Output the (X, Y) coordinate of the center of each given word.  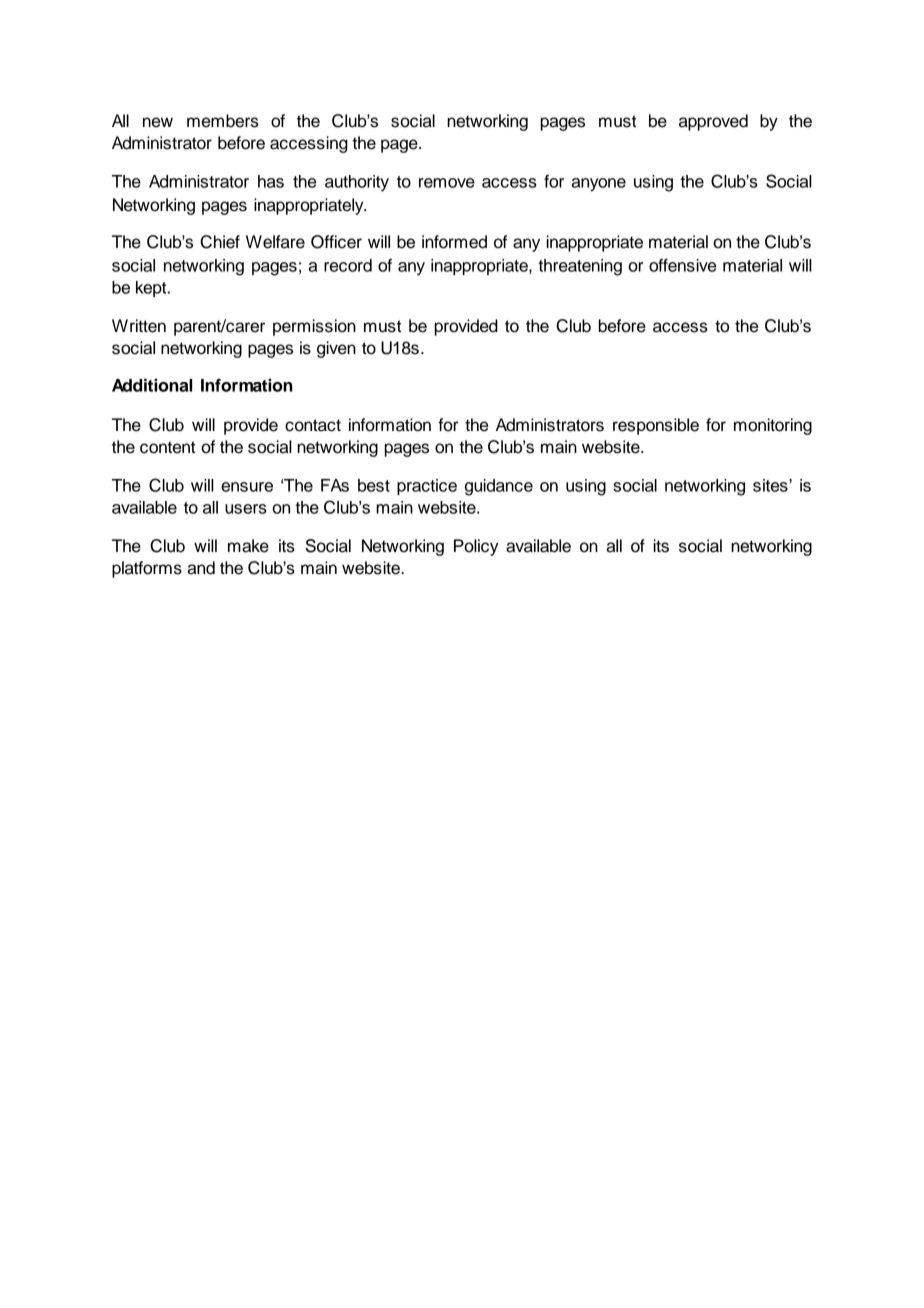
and (201, 568)
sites (771, 485)
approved (713, 122)
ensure (247, 487)
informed (454, 242)
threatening (580, 267)
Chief (220, 242)
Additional (152, 385)
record (348, 265)
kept (152, 289)
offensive (682, 265)
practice (427, 487)
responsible (656, 426)
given (336, 349)
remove (447, 183)
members (223, 121)
